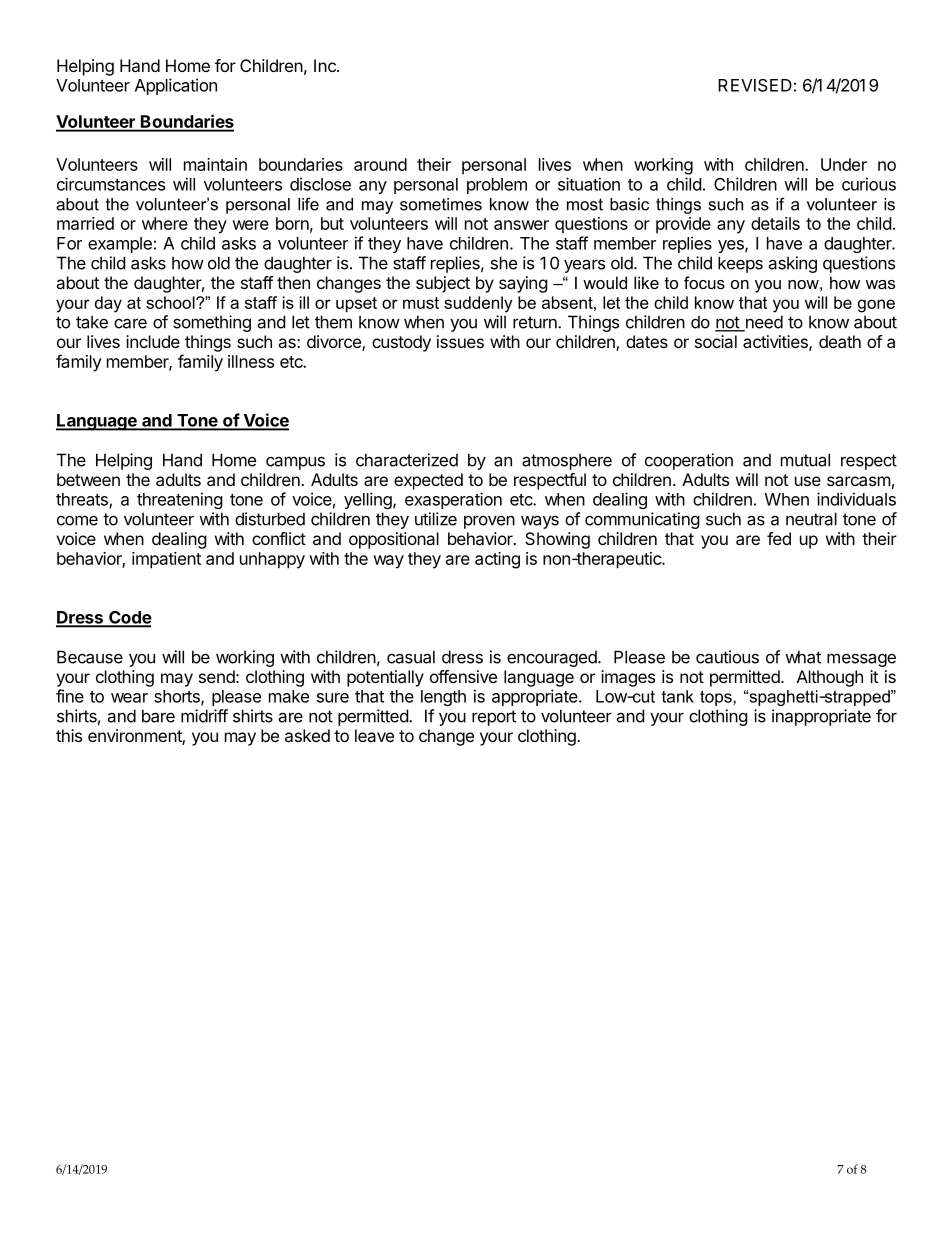 This screenshot has width=952, height=1233. Describe the element at coordinates (251, 361) in the screenshot. I see `illness` at that location.
